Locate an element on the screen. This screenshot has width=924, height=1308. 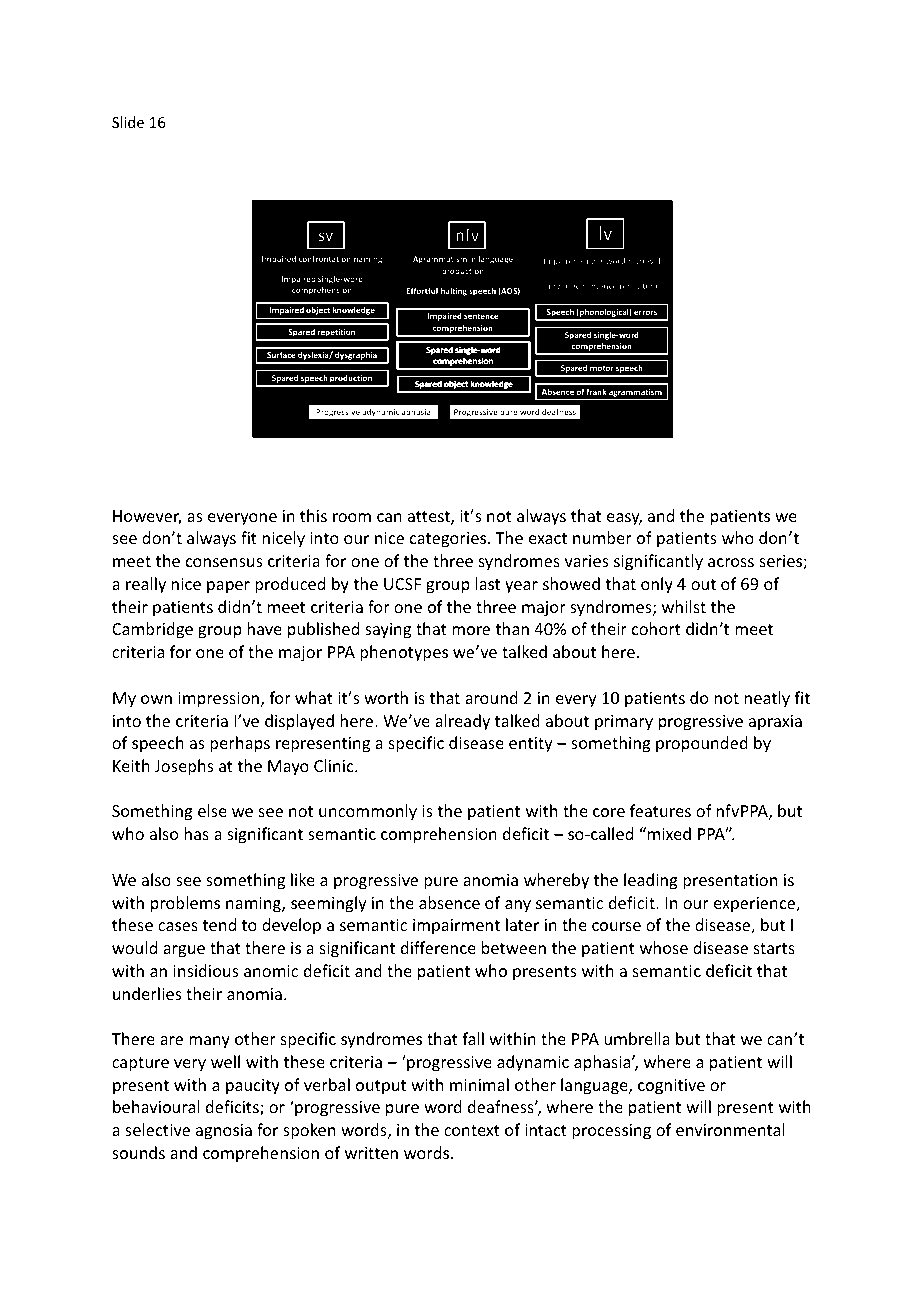
context is located at coordinates (472, 1130).
